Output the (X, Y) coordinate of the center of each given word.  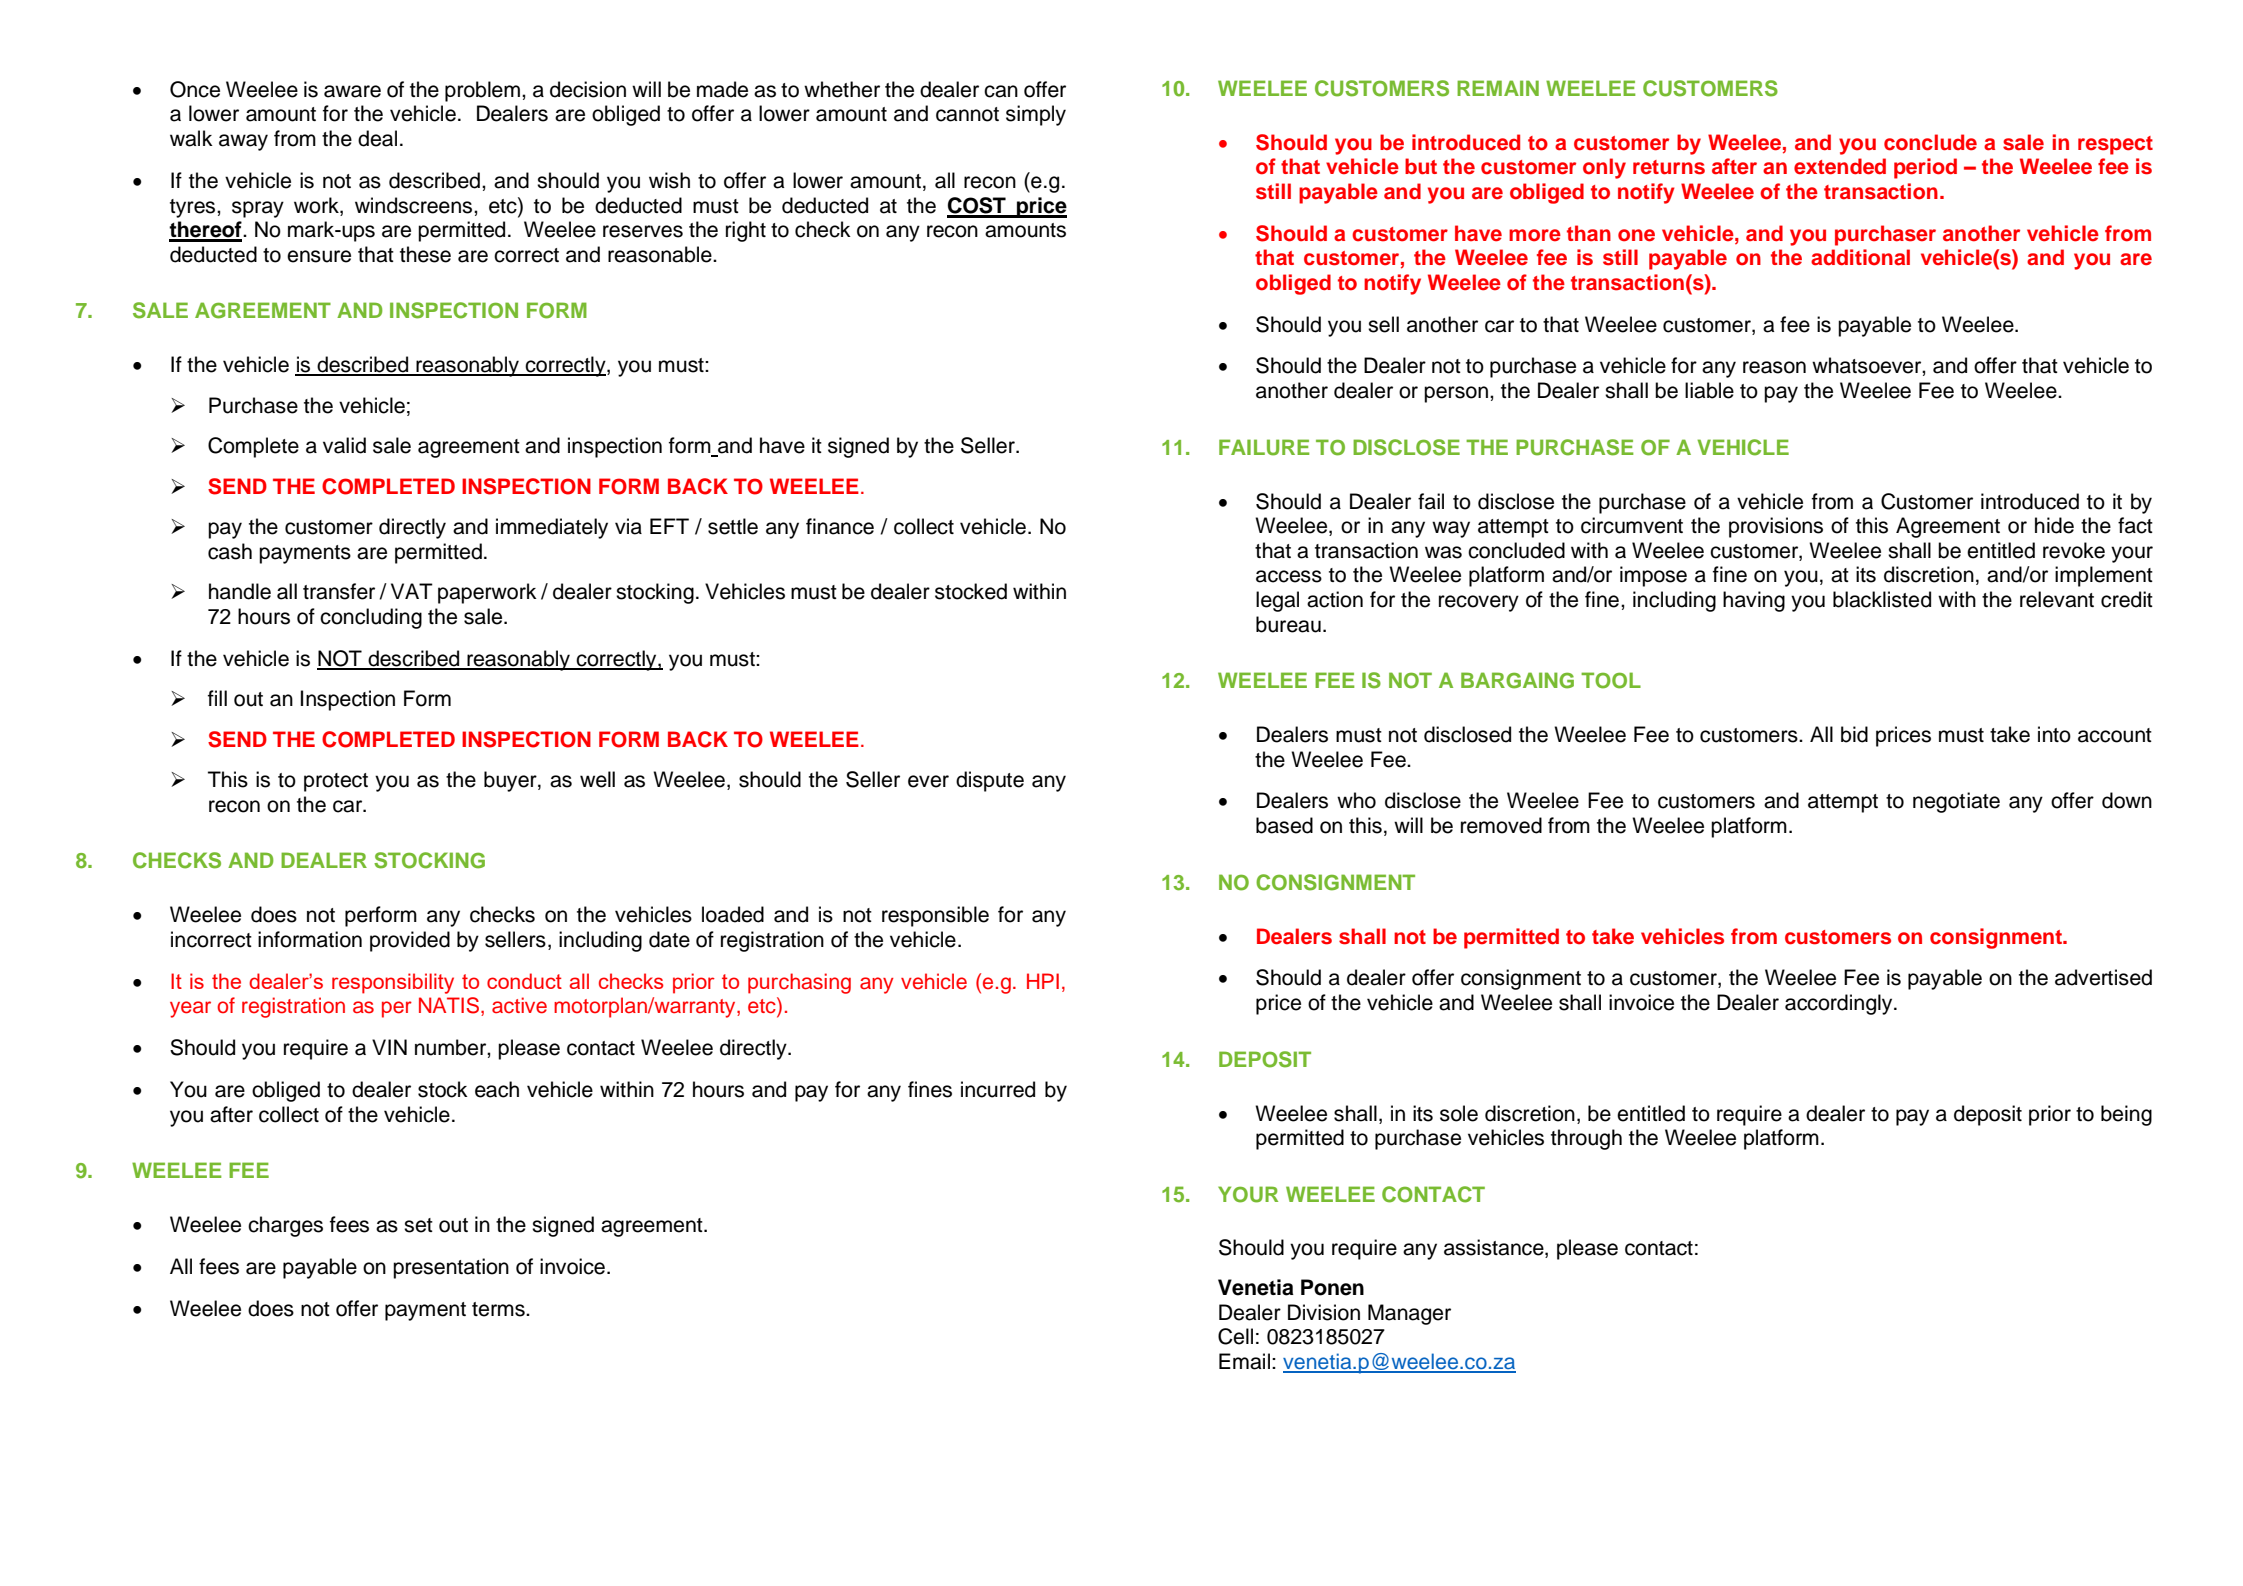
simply (1036, 115)
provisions (1776, 527)
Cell (1235, 1336)
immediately (552, 528)
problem (482, 91)
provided (410, 941)
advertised (2103, 977)
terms (499, 1309)
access (1289, 576)
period (1925, 168)
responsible (935, 916)
